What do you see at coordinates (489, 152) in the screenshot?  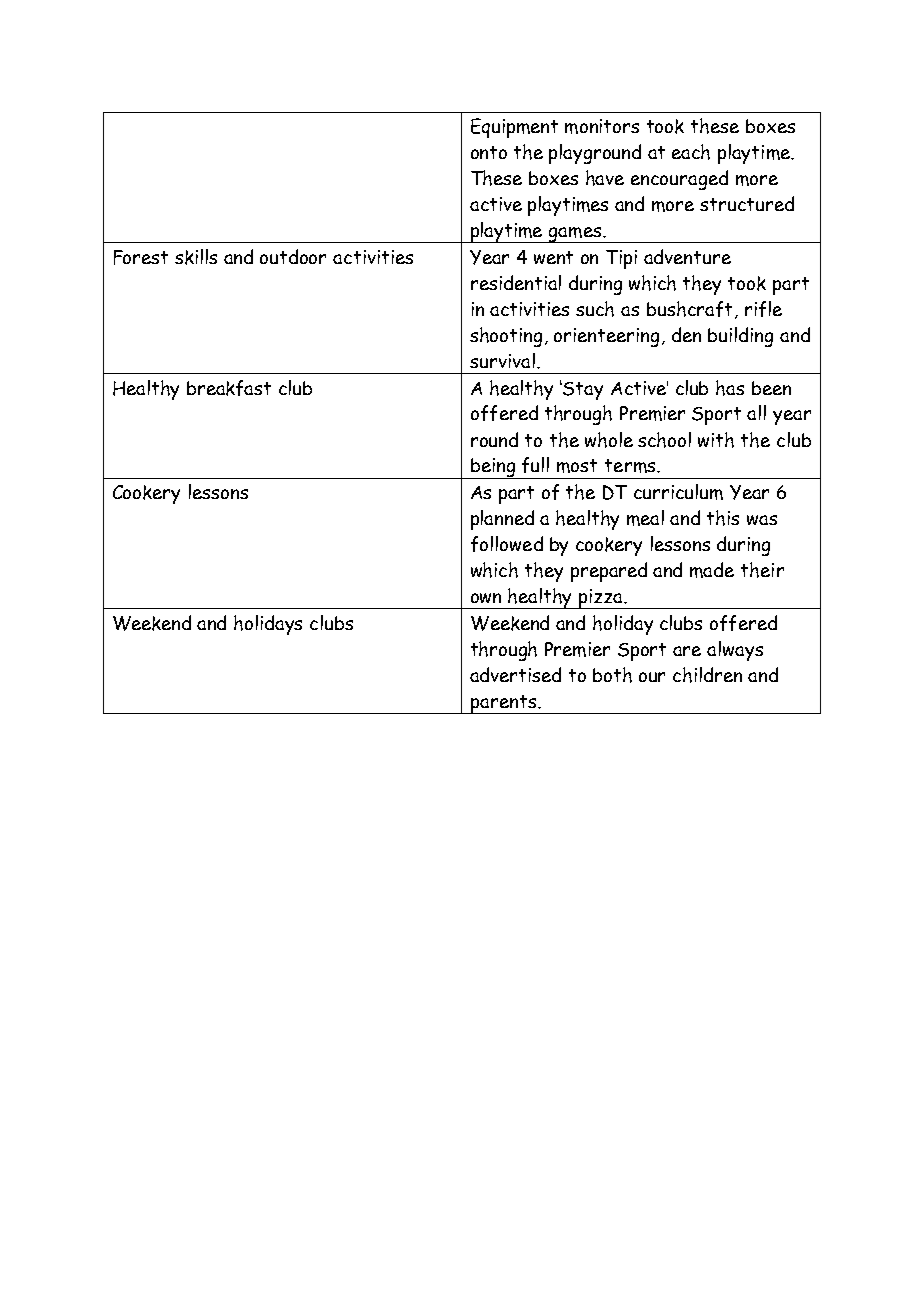 I see `onto` at bounding box center [489, 152].
